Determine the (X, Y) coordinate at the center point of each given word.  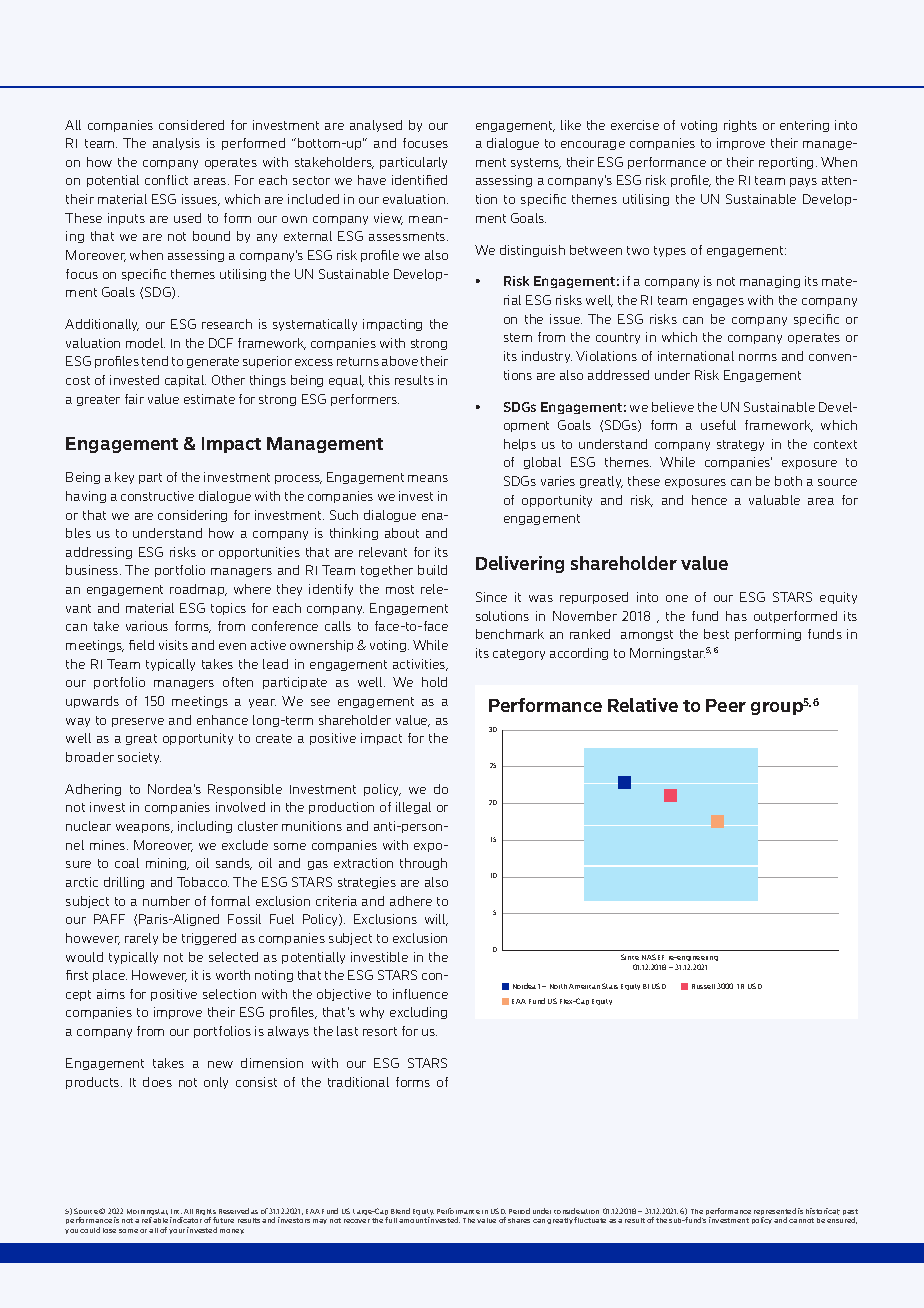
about (402, 533)
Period (519, 1211)
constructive (157, 496)
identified (419, 180)
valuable (774, 500)
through (423, 864)
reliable (155, 1220)
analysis (176, 144)
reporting (786, 163)
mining (167, 864)
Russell (703, 986)
